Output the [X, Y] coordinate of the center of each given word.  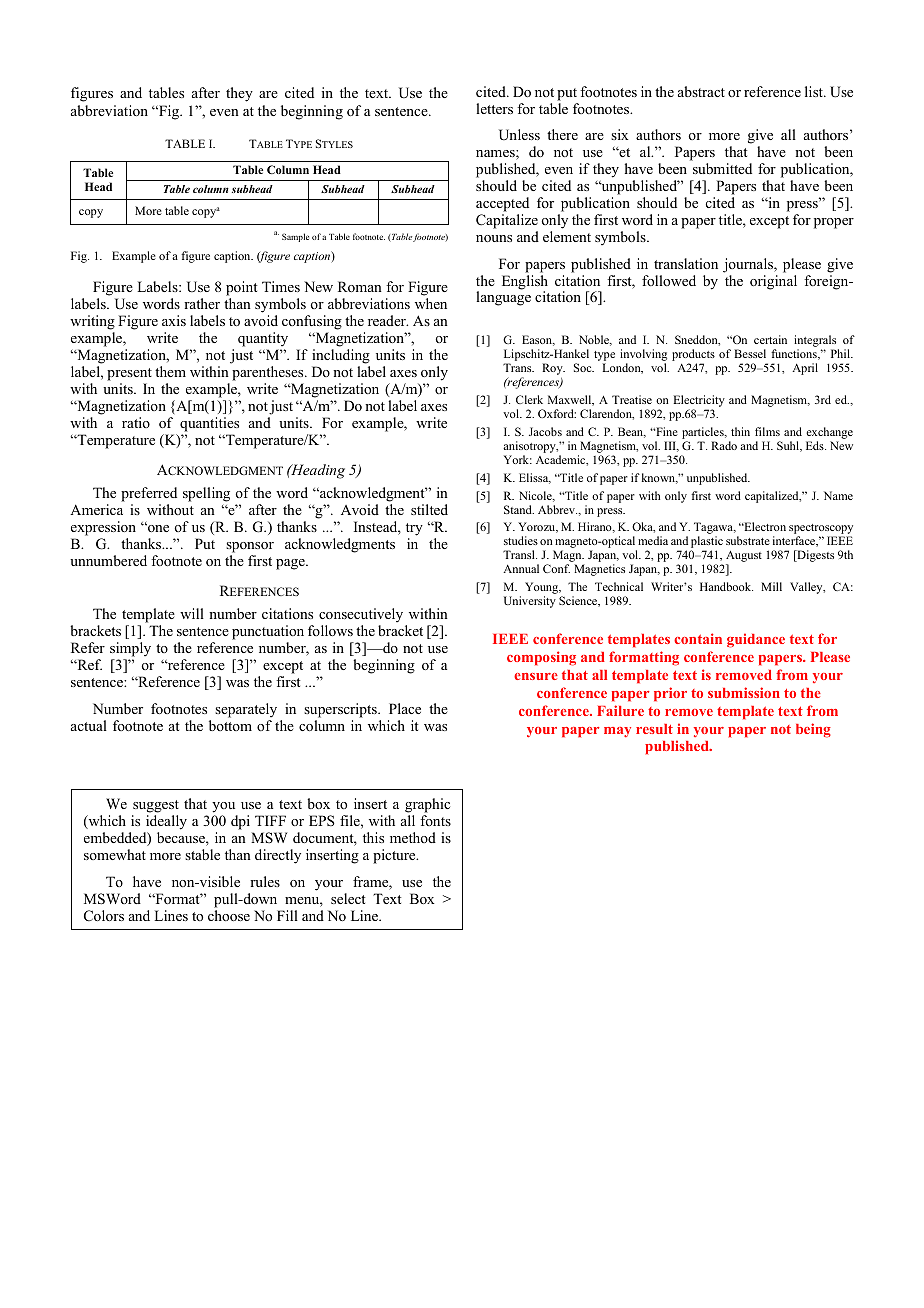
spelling [206, 494]
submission [744, 692]
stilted [429, 509]
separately [246, 710]
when [431, 303]
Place [405, 708]
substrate [748, 540]
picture [395, 856]
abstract [701, 91]
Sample [295, 237]
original [773, 282]
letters [494, 108]
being [813, 730]
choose [229, 915]
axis [174, 320]
